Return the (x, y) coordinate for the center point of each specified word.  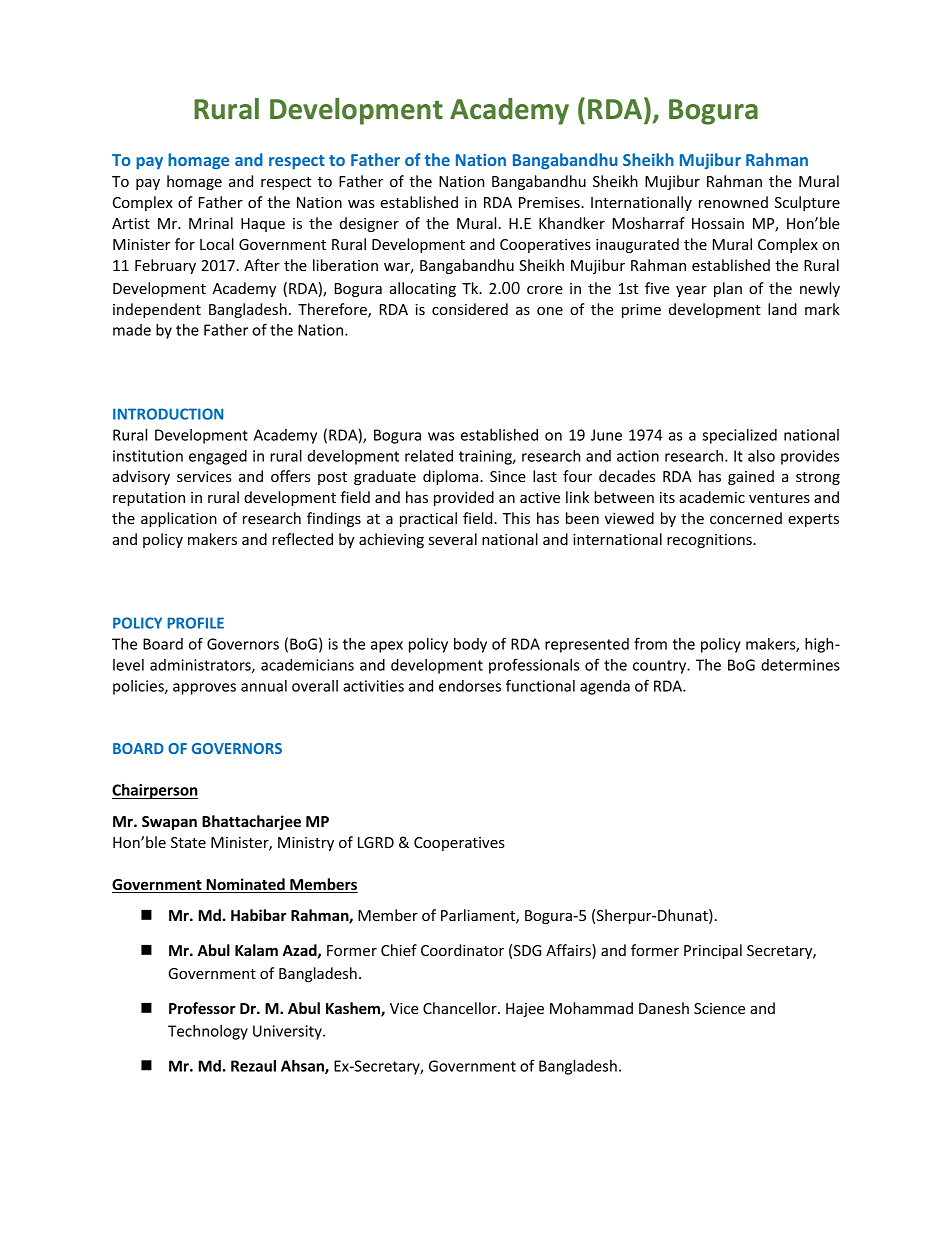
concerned (746, 518)
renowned (733, 202)
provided (464, 498)
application (179, 519)
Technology (208, 1032)
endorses (470, 686)
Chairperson (155, 791)
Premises (550, 202)
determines (800, 665)
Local (217, 244)
